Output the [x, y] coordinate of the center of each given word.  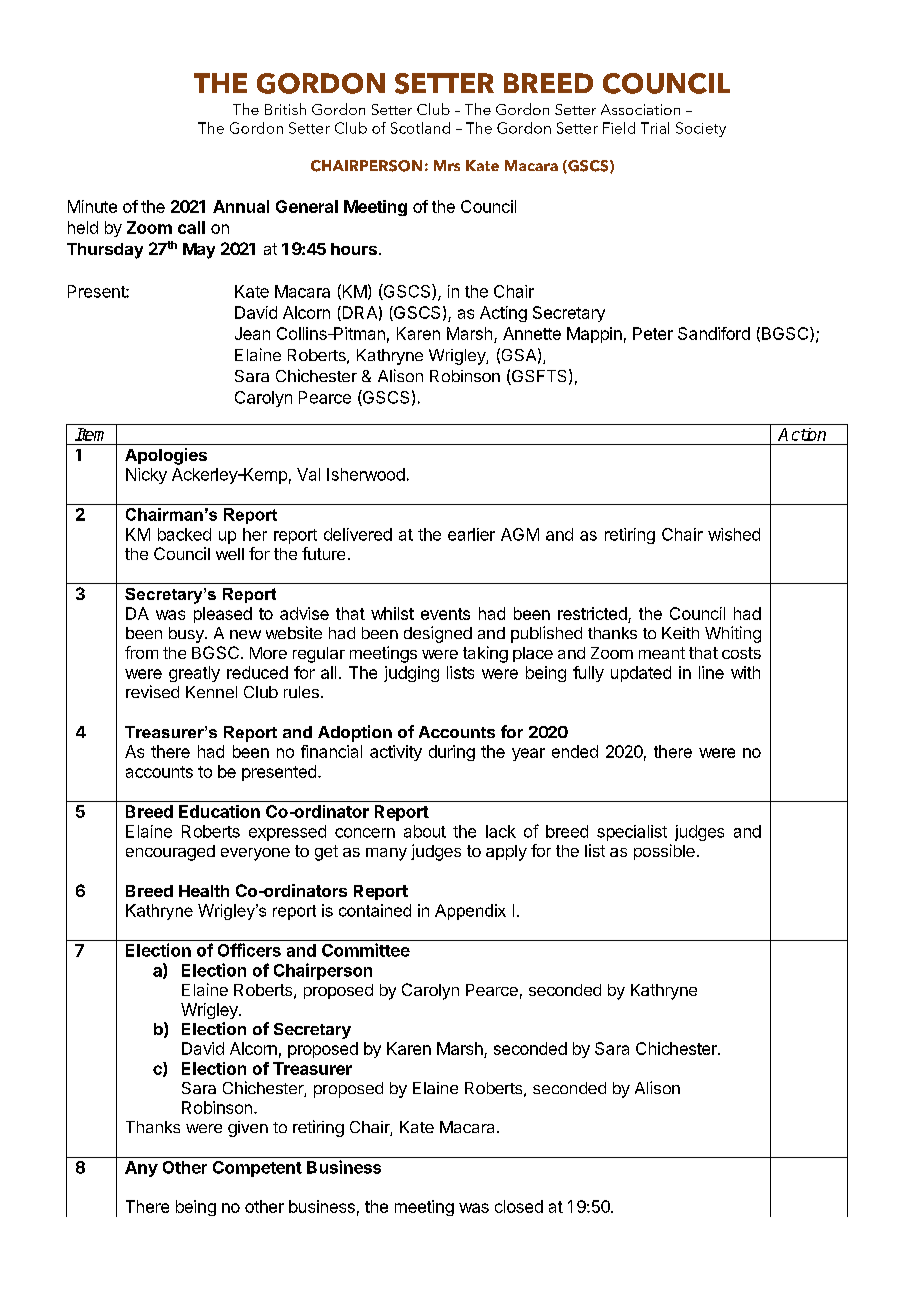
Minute [92, 206]
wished [734, 534]
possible [664, 852]
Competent [257, 1169]
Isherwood [366, 474]
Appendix [470, 912]
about [425, 831]
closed [519, 1206]
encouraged [170, 853]
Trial [655, 128]
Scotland [420, 128]
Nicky [146, 476]
